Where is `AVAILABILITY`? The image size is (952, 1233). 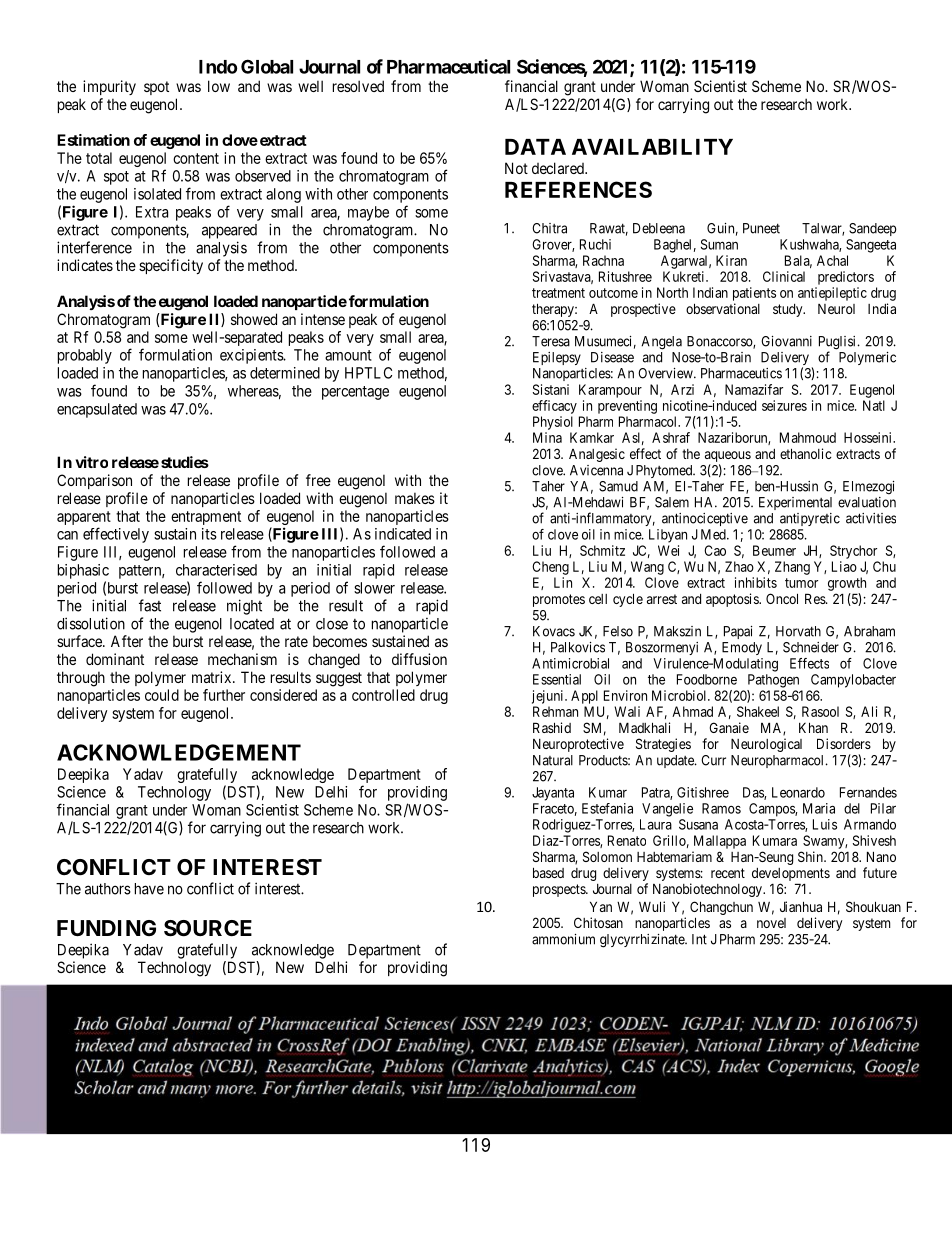
AVAILABILITY is located at coordinates (652, 147).
